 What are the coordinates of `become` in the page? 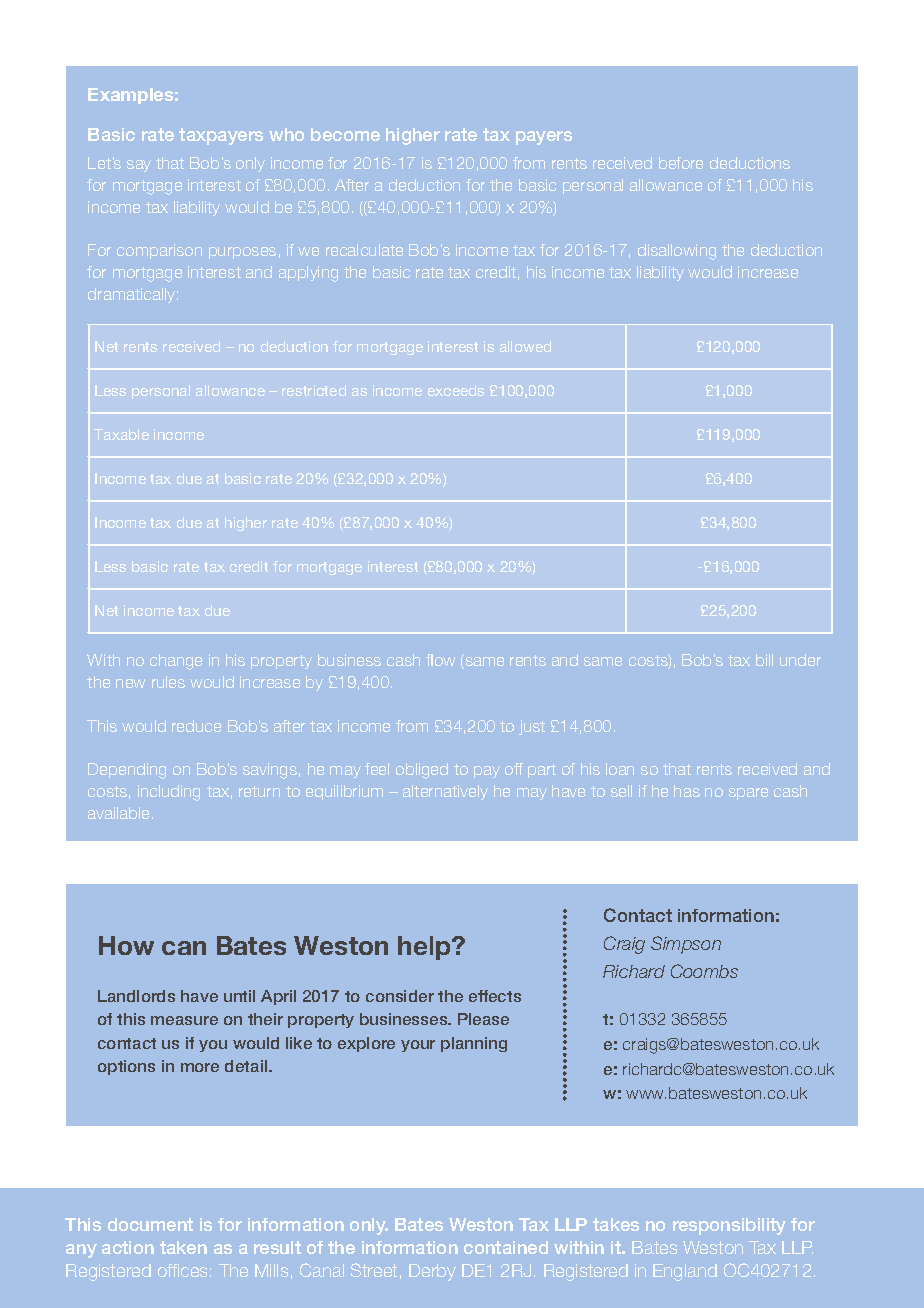 It's located at (345, 134).
